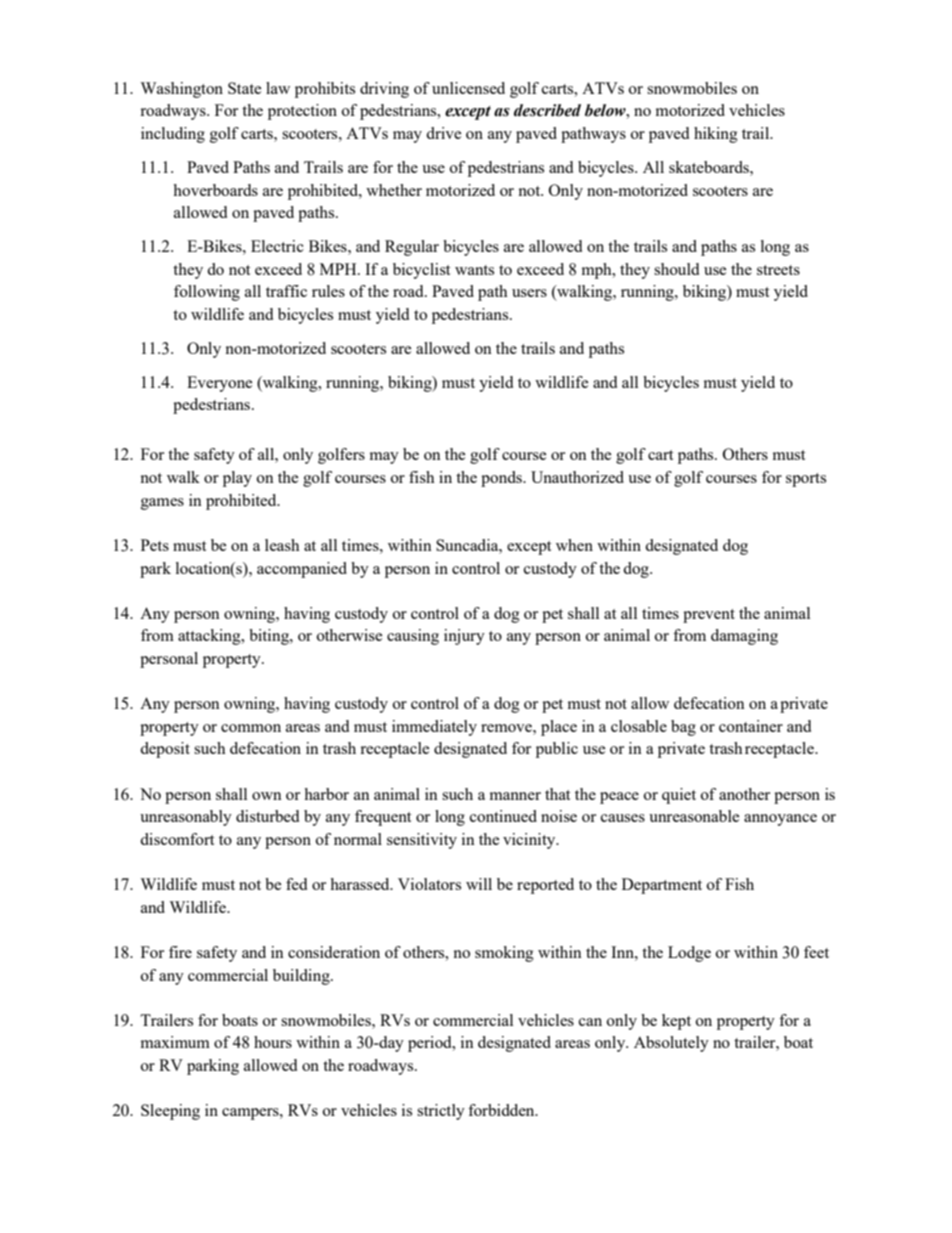 The image size is (952, 1233). What do you see at coordinates (468, 88) in the page?
I see `unlicensed` at bounding box center [468, 88].
